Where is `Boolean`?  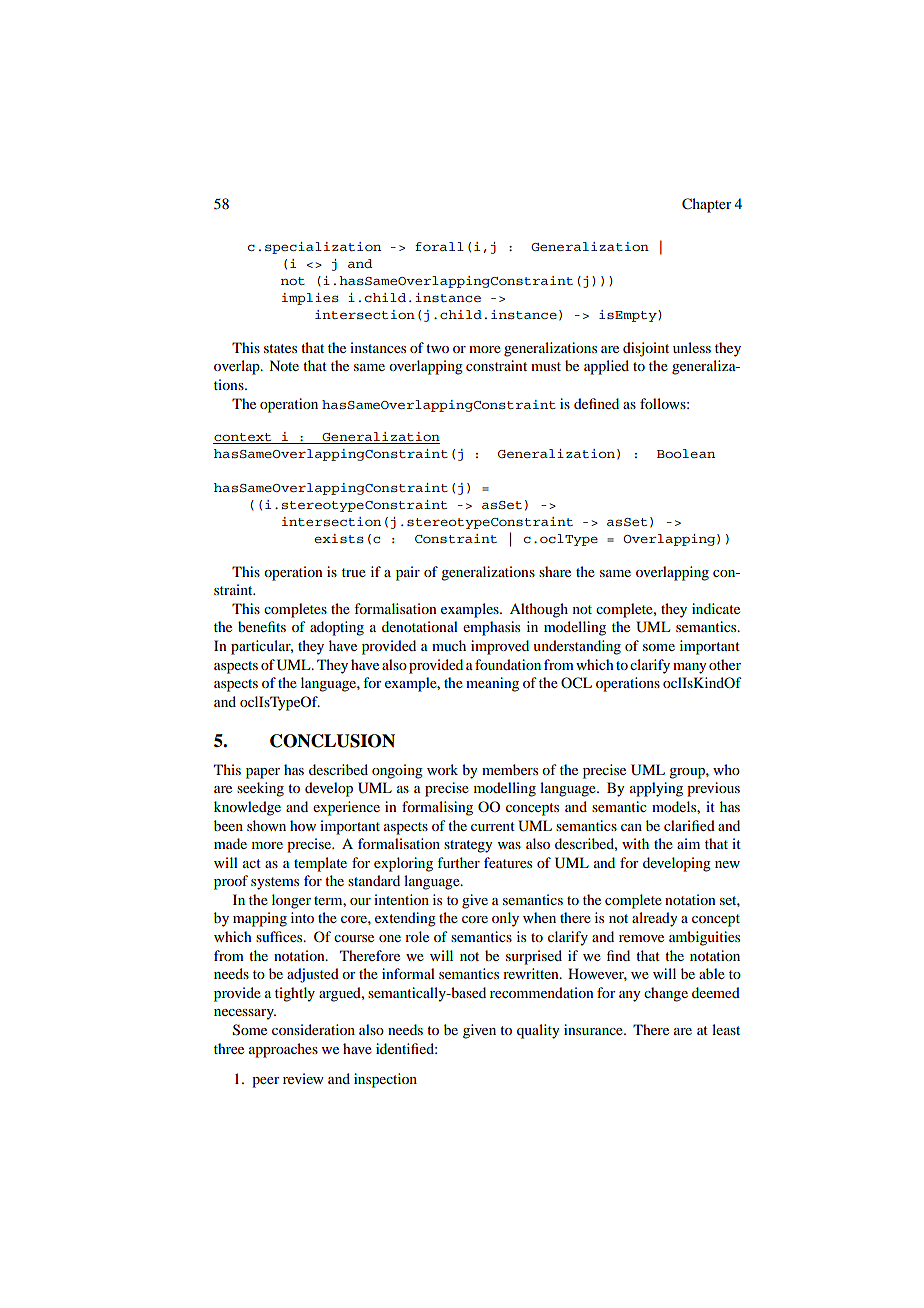 Boolean is located at coordinates (686, 453).
